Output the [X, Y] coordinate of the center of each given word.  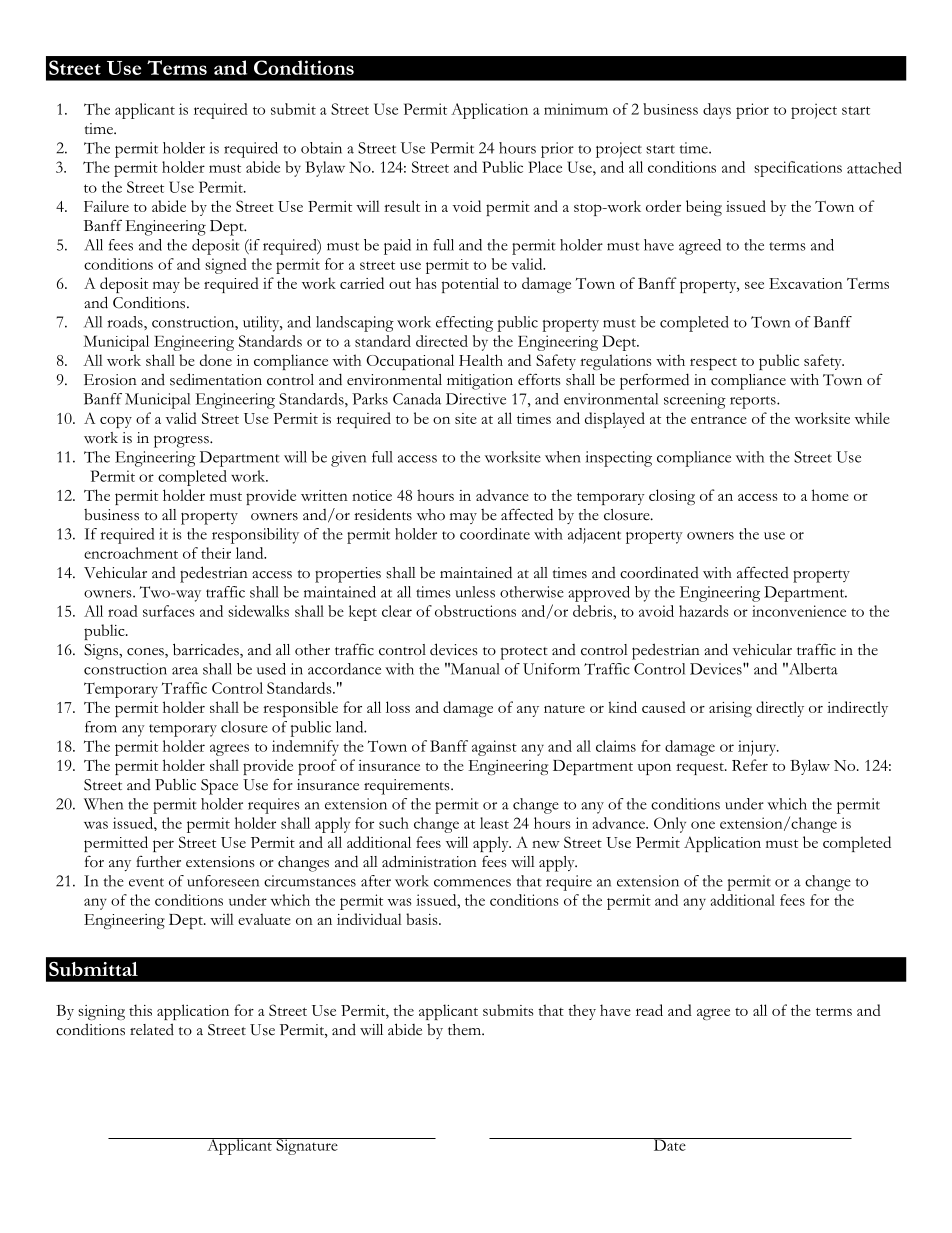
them [465, 1029]
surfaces [169, 611]
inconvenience [799, 611]
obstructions [475, 611]
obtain [321, 148]
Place [545, 167]
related [152, 1029]
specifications [798, 169]
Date [669, 1144]
